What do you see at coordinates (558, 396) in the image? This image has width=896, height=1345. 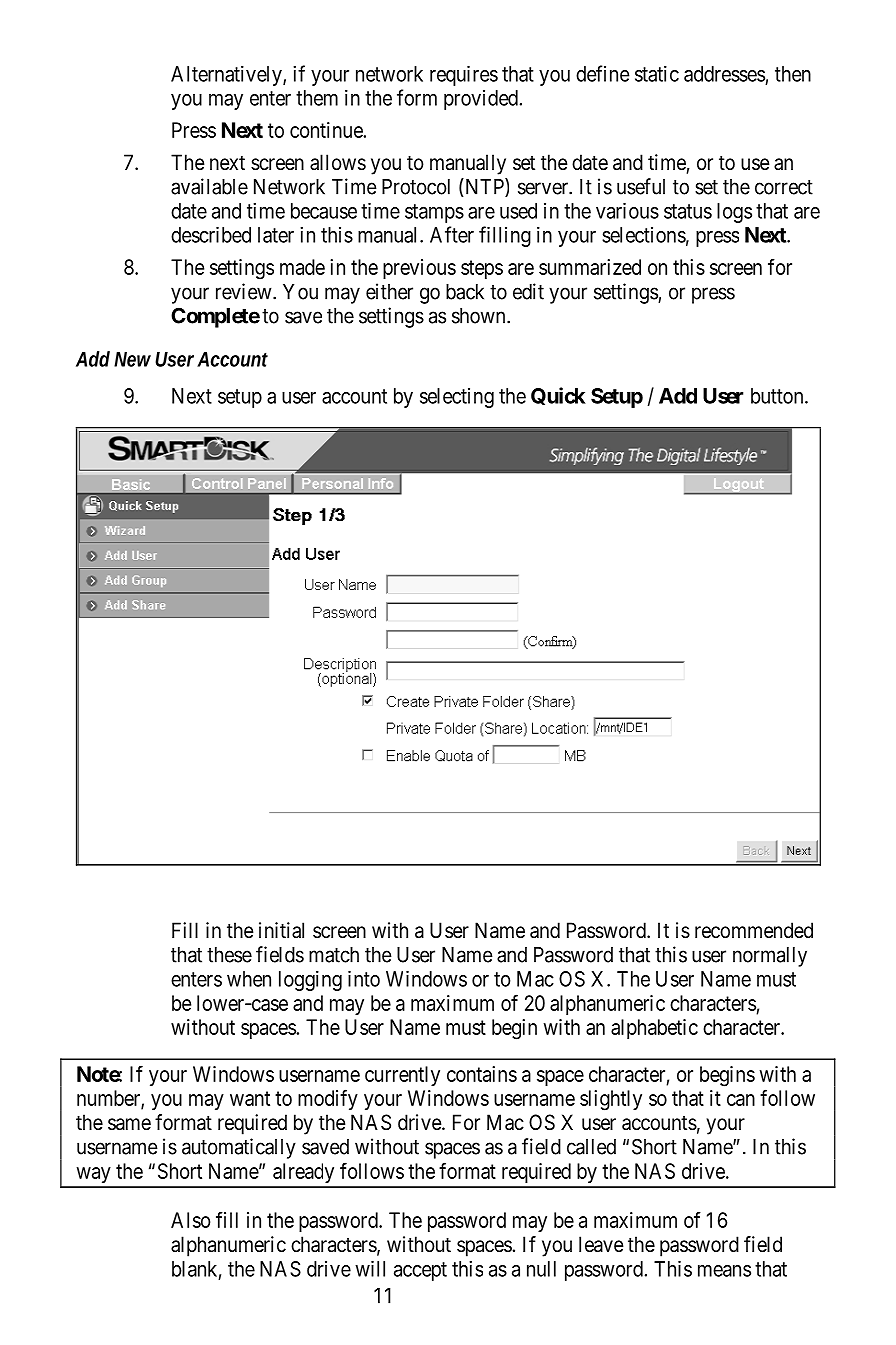 I see `Quick` at bounding box center [558, 396].
